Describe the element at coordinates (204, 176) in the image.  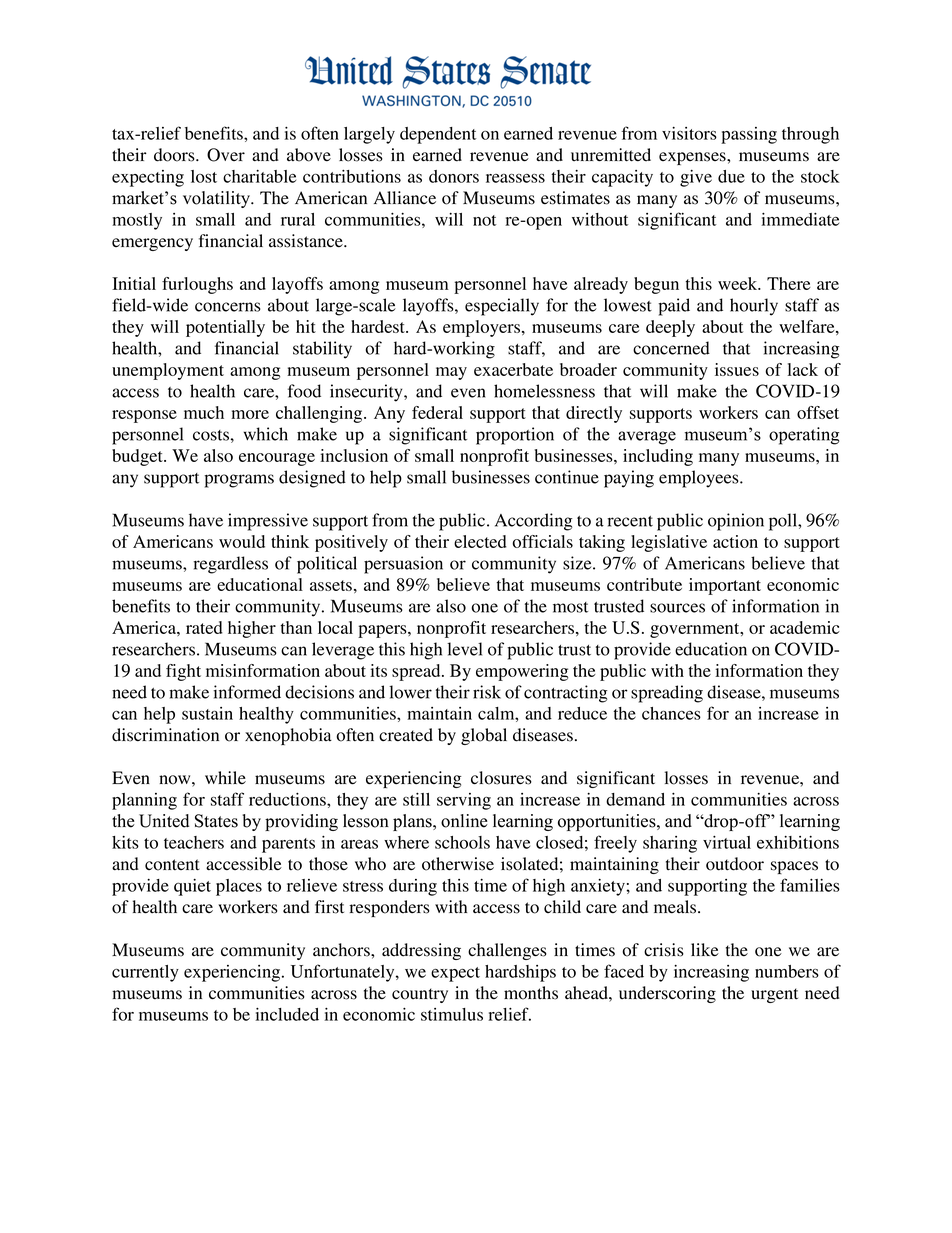
I see `lost` at that location.
